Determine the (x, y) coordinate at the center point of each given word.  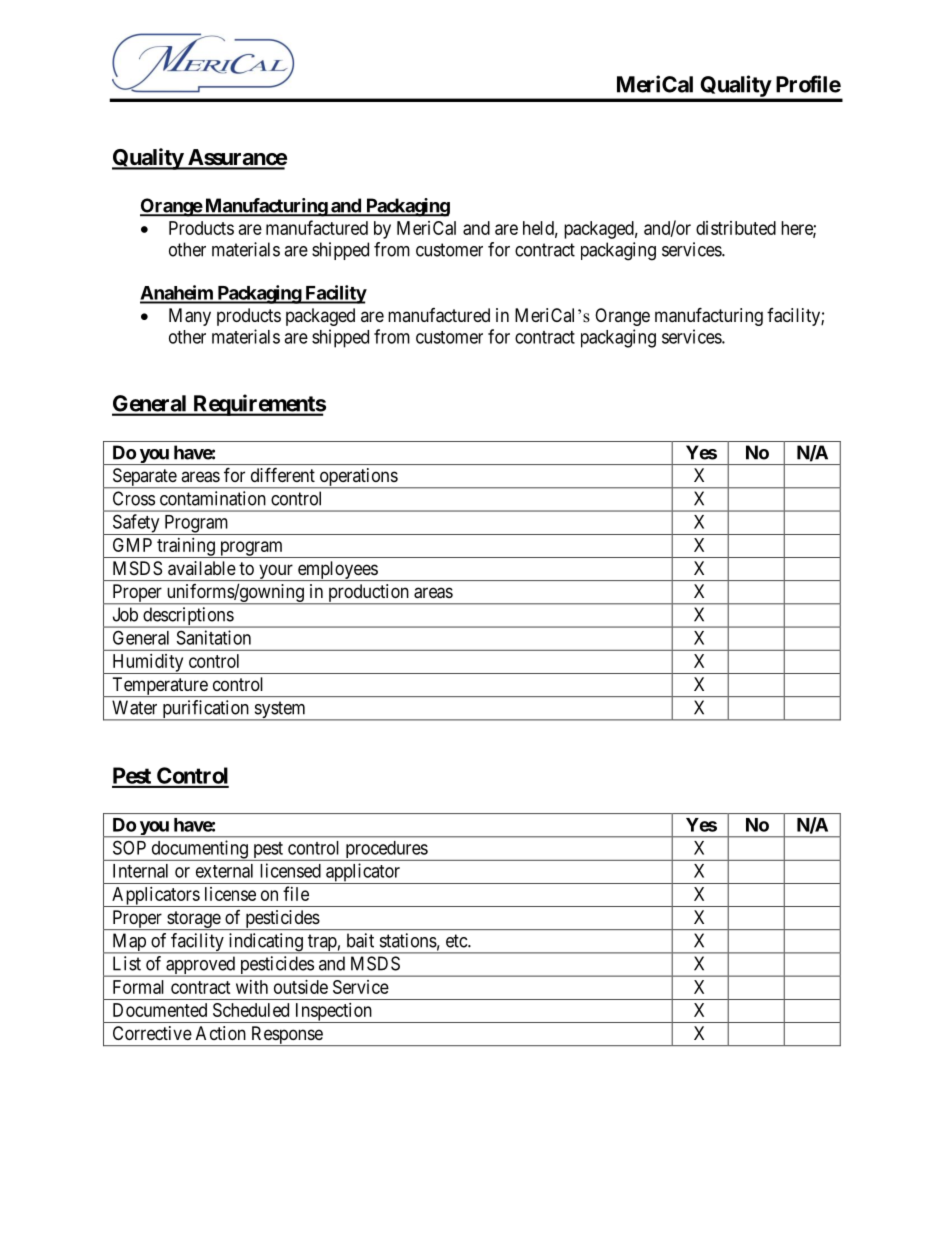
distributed (736, 228)
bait (360, 940)
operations (358, 478)
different (283, 474)
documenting (199, 850)
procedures (386, 851)
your (276, 572)
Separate (144, 478)
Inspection (333, 1013)
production (368, 594)
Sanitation (214, 637)
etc (457, 941)
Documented (160, 1010)
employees (337, 571)
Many (190, 317)
